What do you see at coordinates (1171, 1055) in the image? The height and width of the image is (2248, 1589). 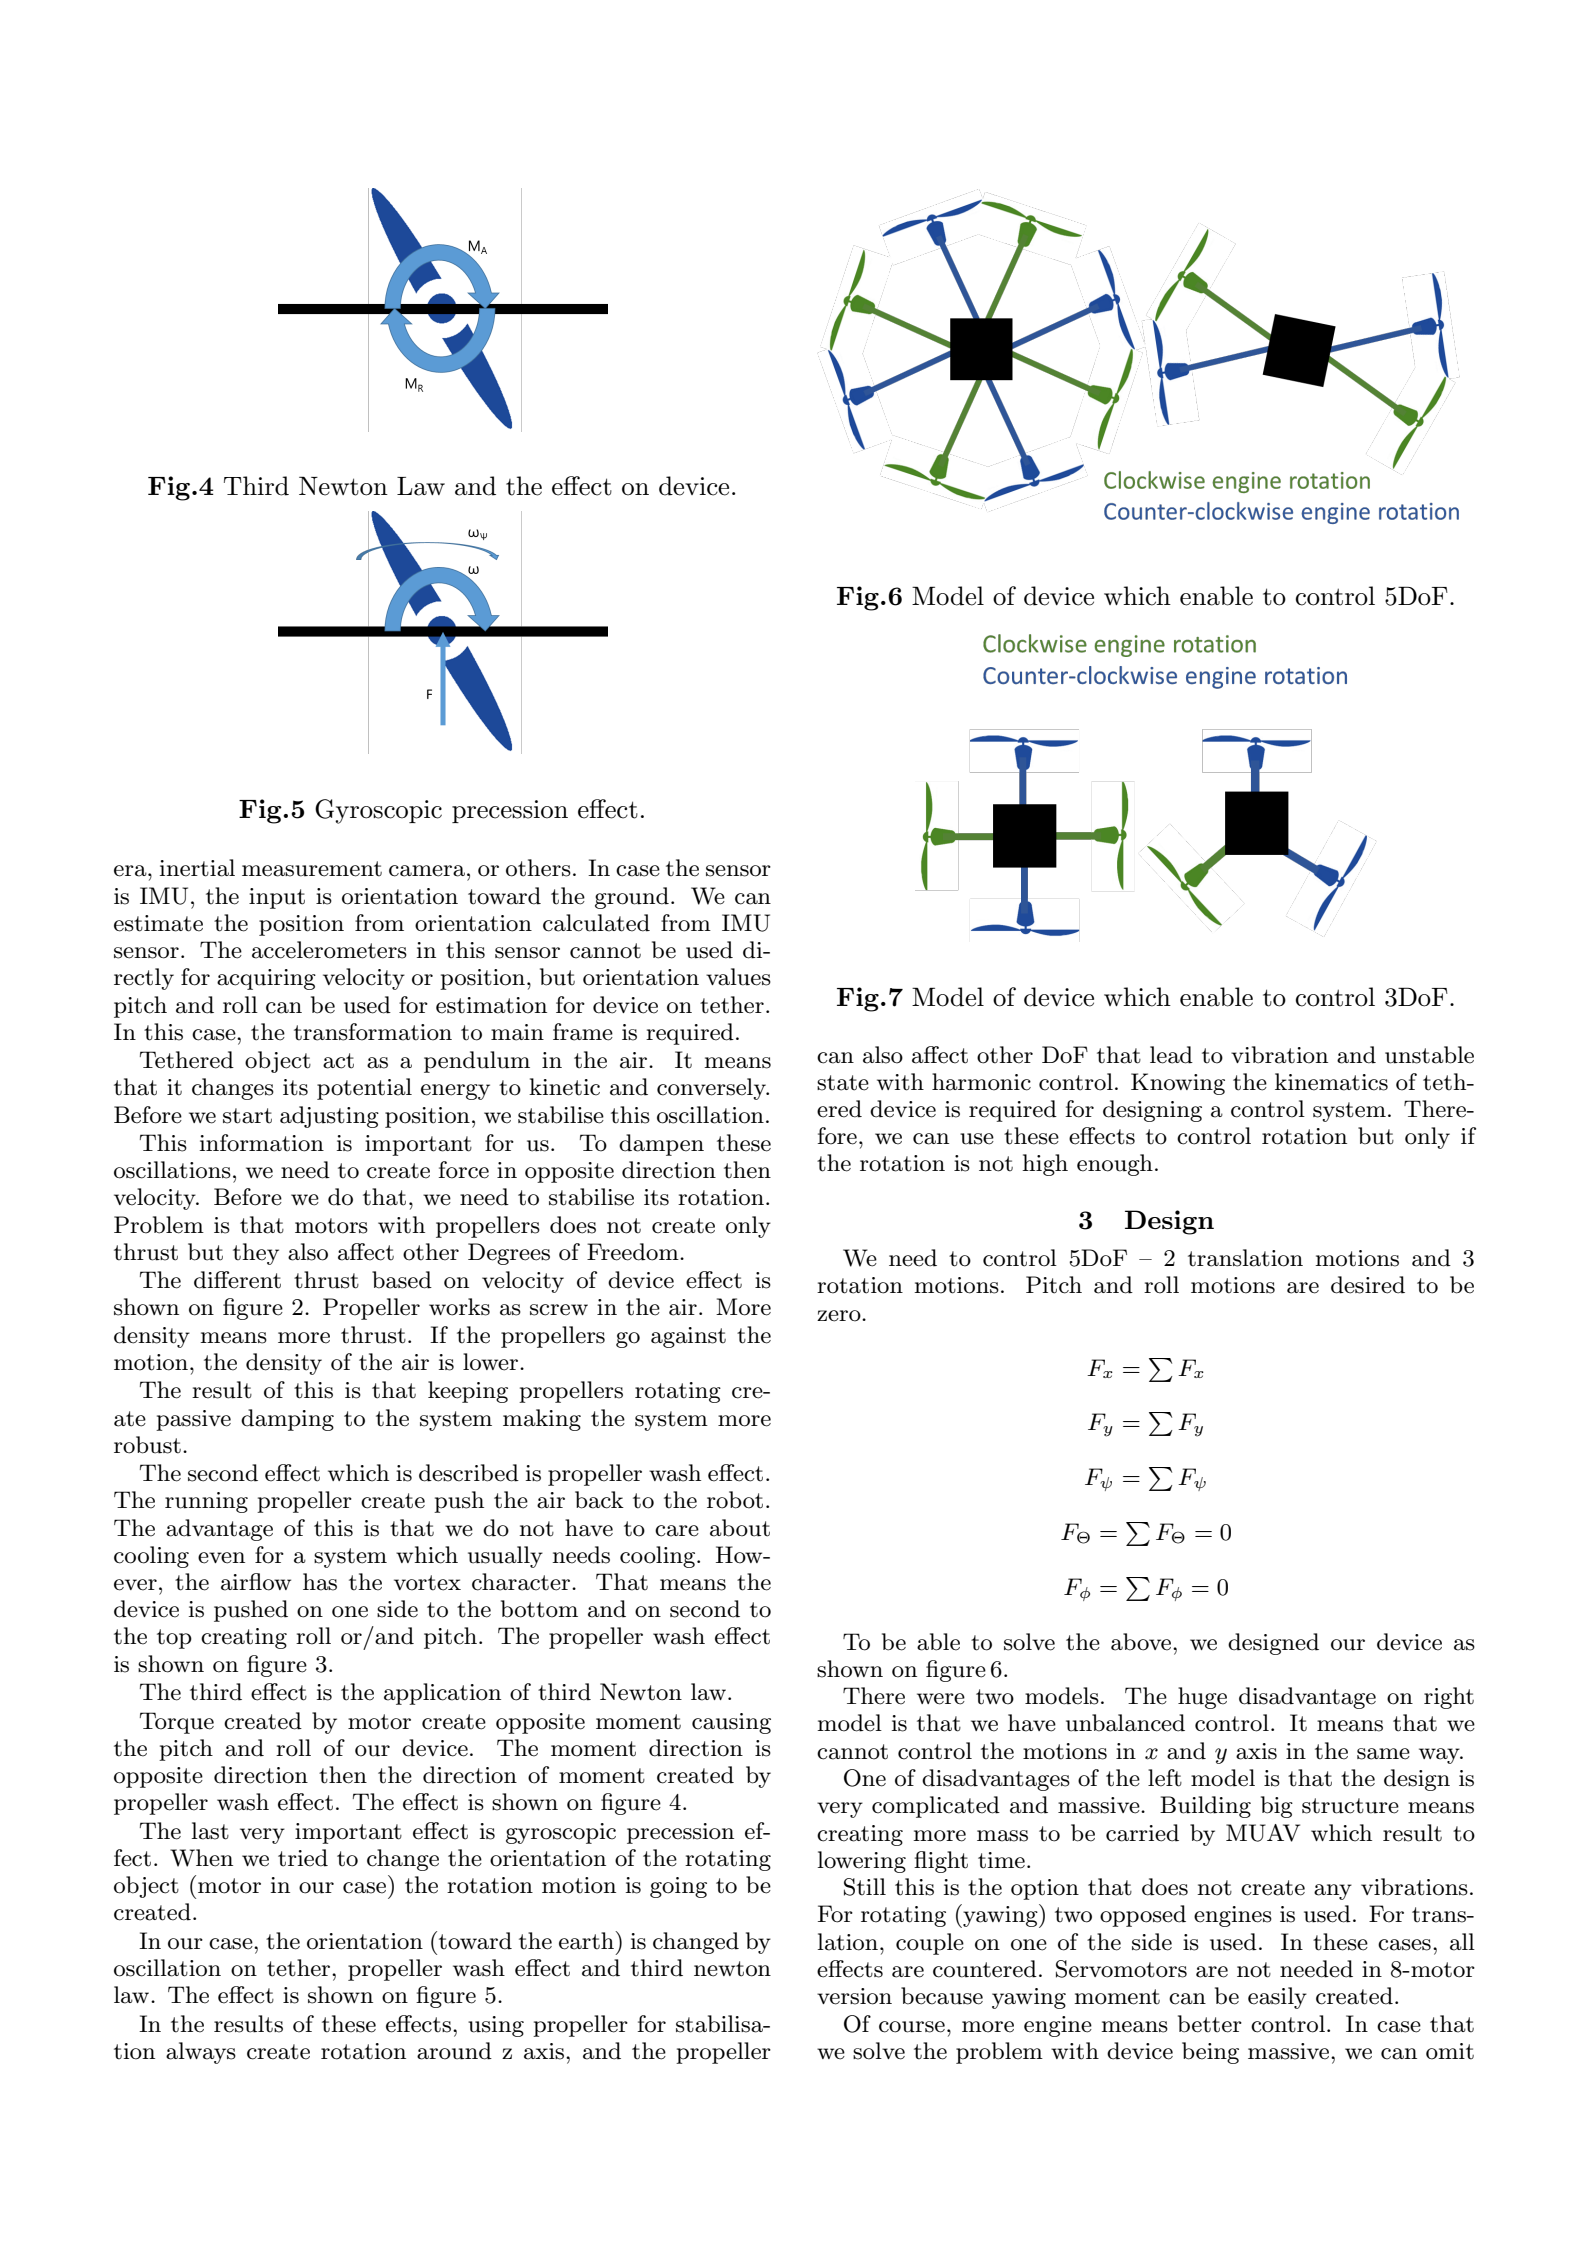 I see `lead` at bounding box center [1171, 1055].
